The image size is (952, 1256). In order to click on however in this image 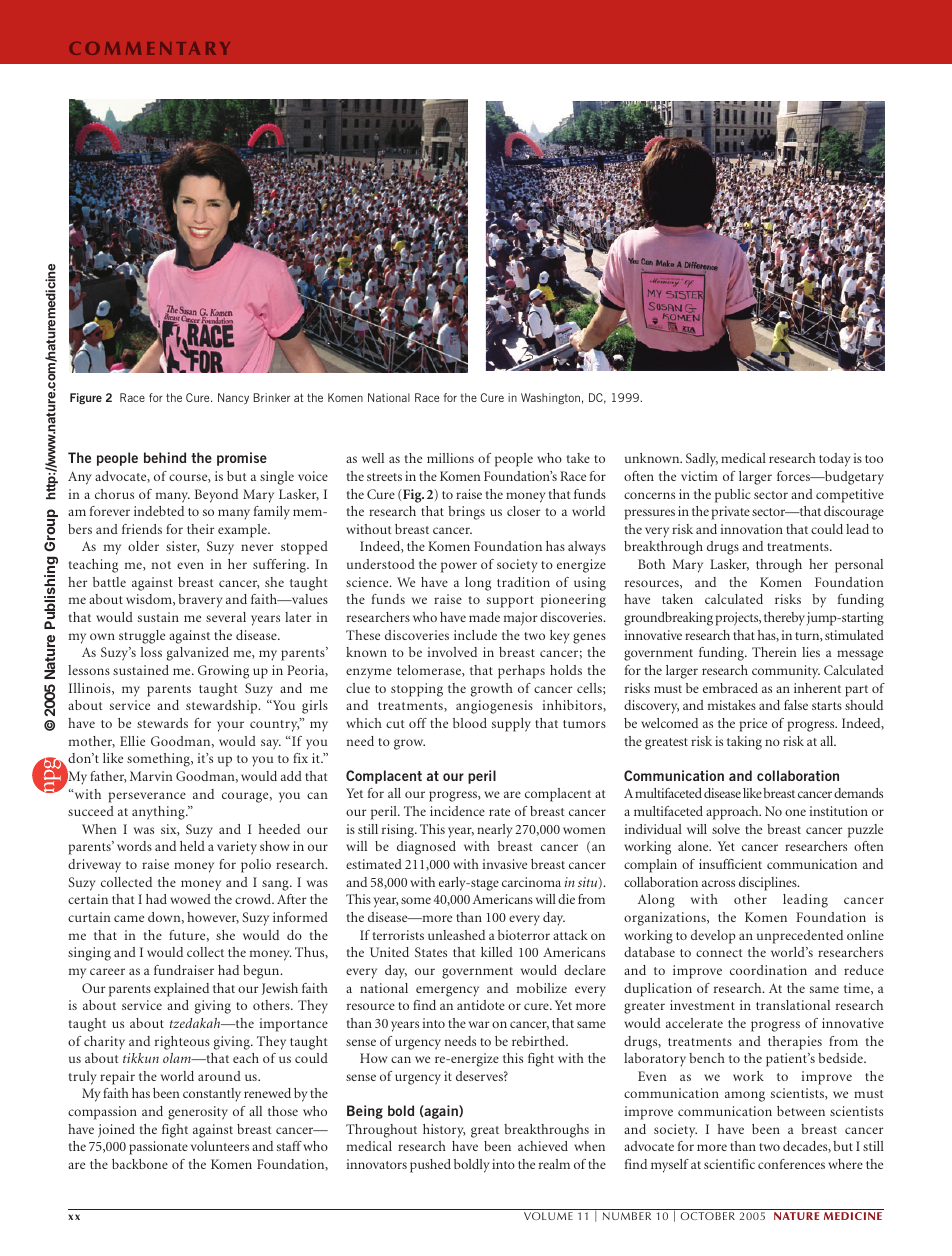, I will do `click(213, 918)`.
